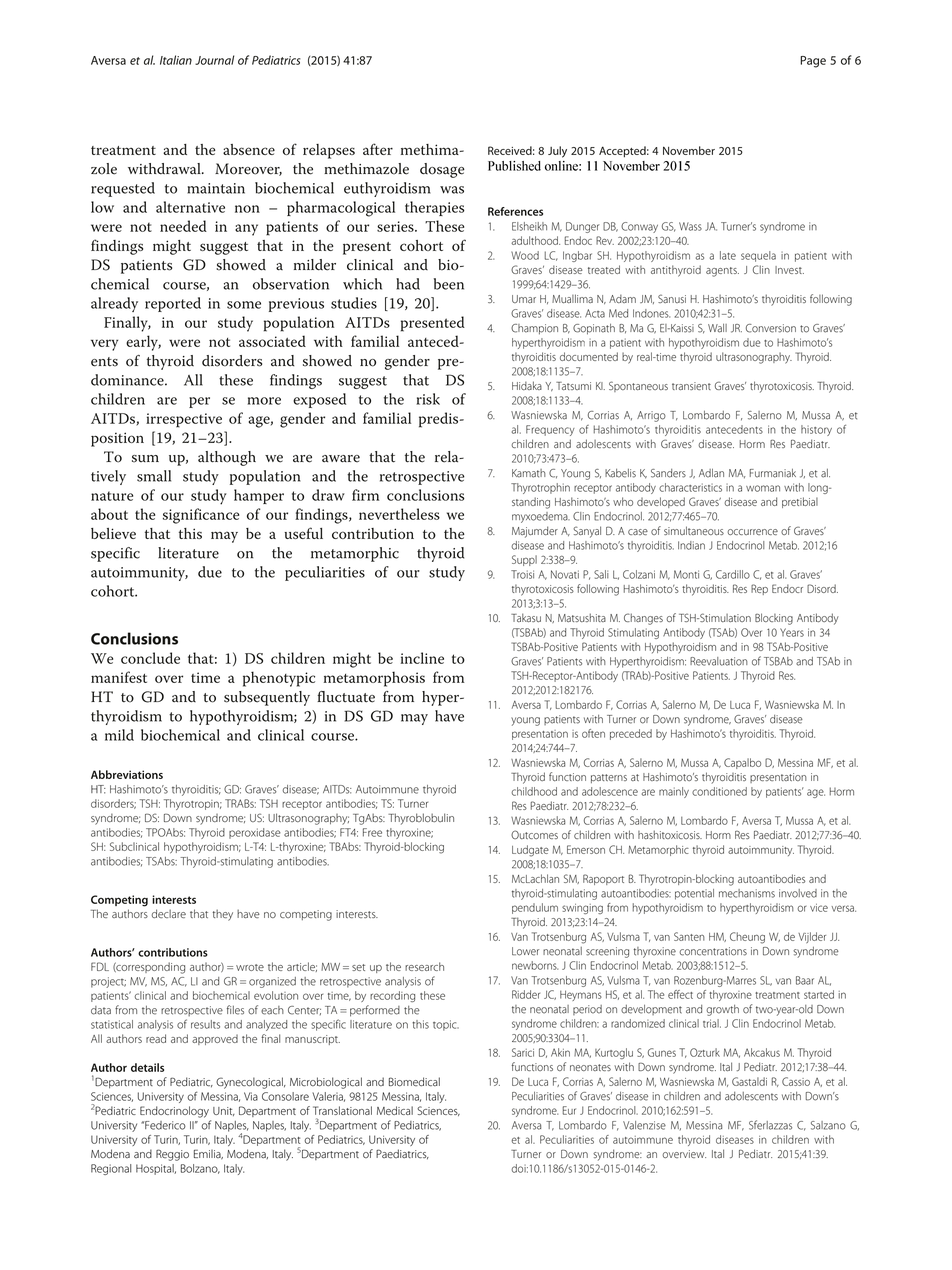 This screenshot has width=952, height=1270. I want to click on Journal, so click(214, 60).
